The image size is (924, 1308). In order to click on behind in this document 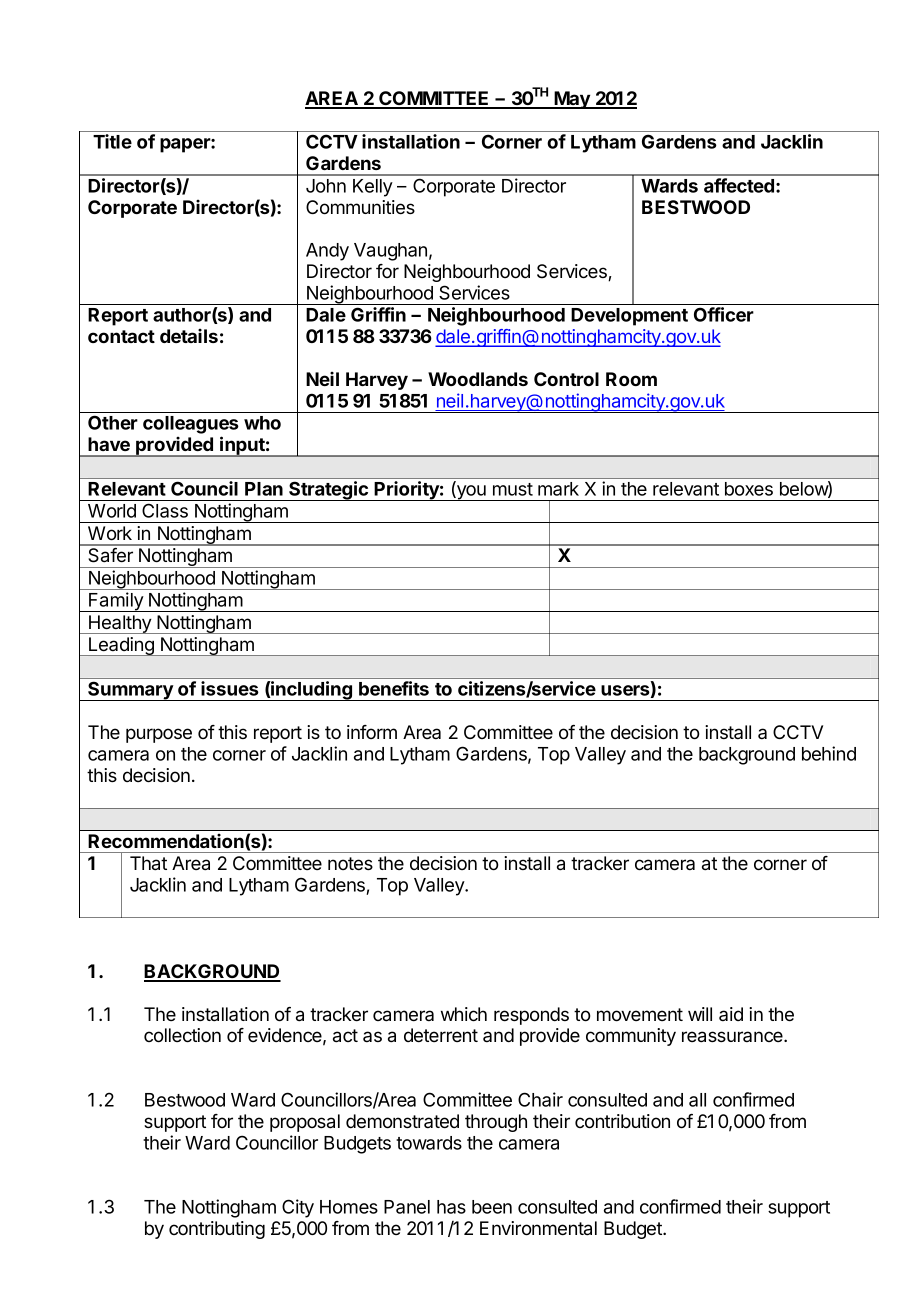, I will do `click(829, 753)`.
